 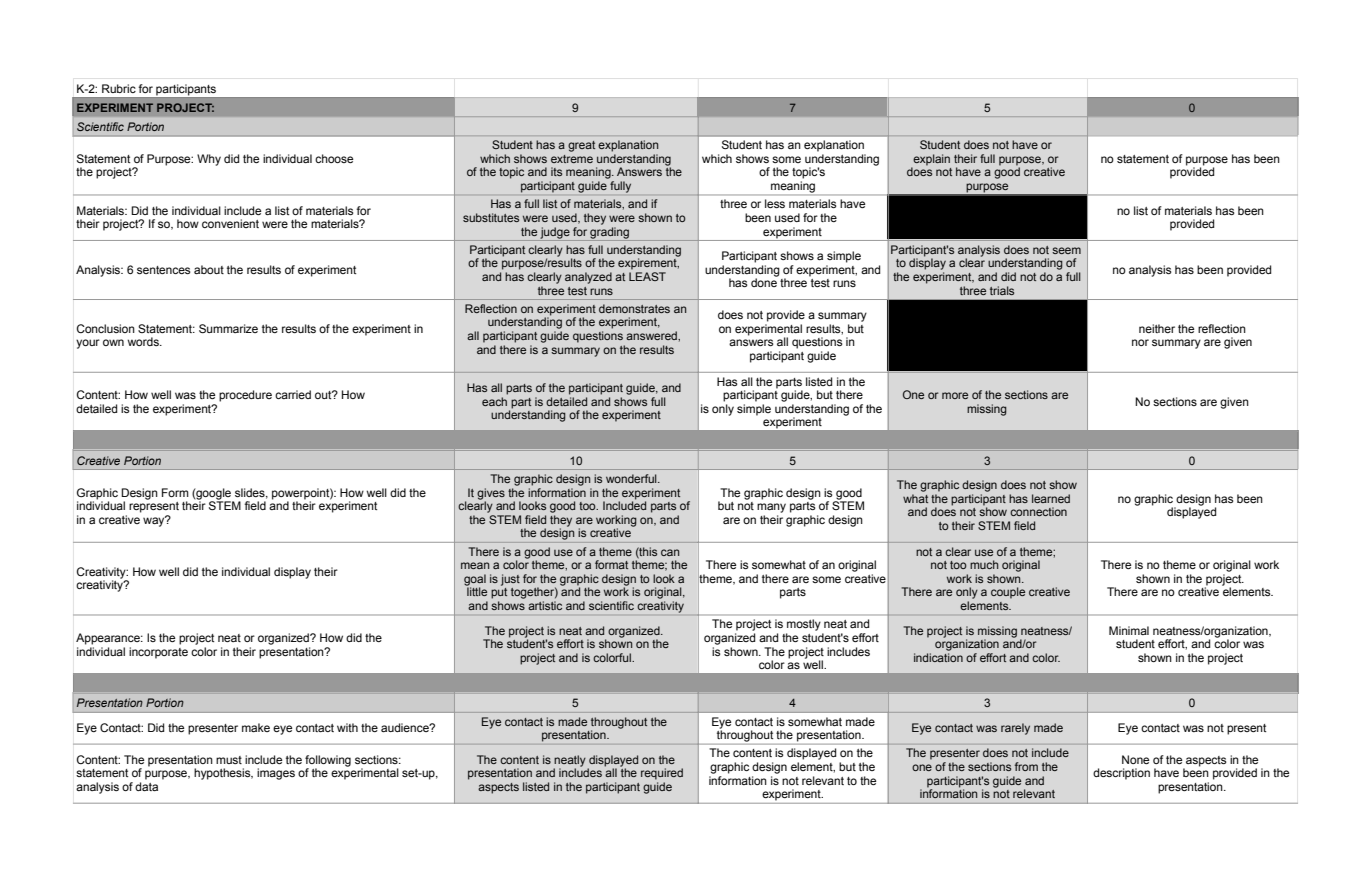 I want to click on couple, so click(x=1008, y=593).
